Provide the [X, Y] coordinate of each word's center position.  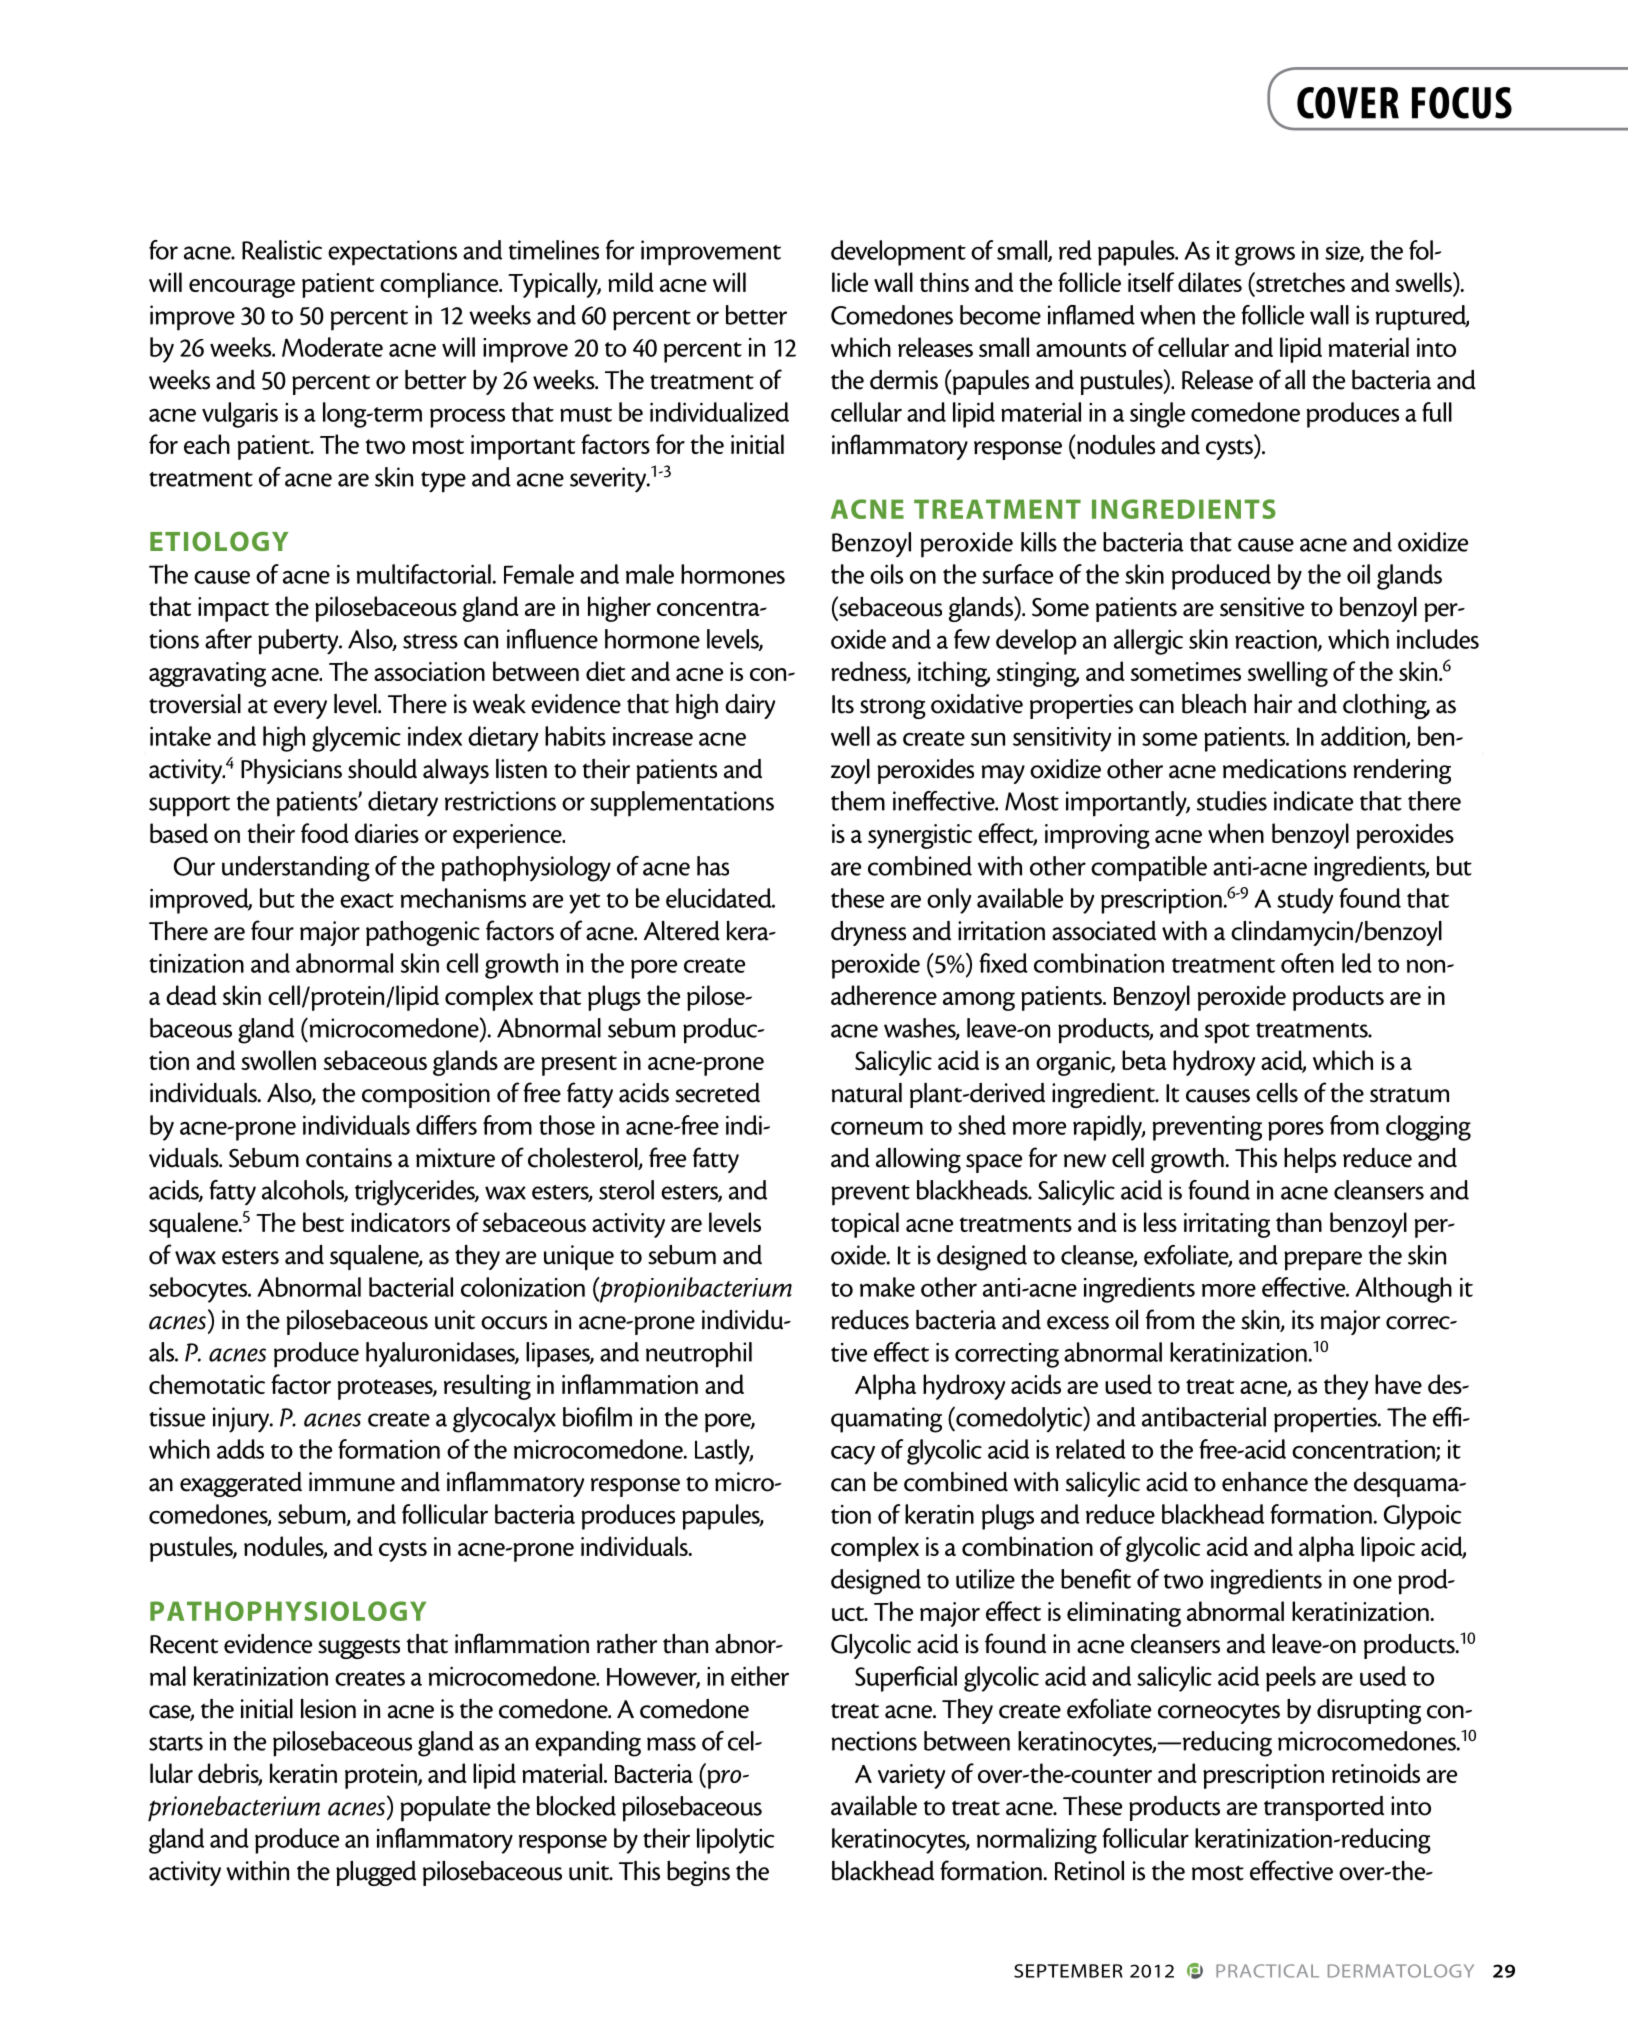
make [887, 1287]
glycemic [356, 739]
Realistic [282, 250]
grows [1265, 256]
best [323, 1222]
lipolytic [735, 1841]
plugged [376, 1873]
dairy [750, 706]
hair [1273, 704]
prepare [1323, 1261]
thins [944, 282]
